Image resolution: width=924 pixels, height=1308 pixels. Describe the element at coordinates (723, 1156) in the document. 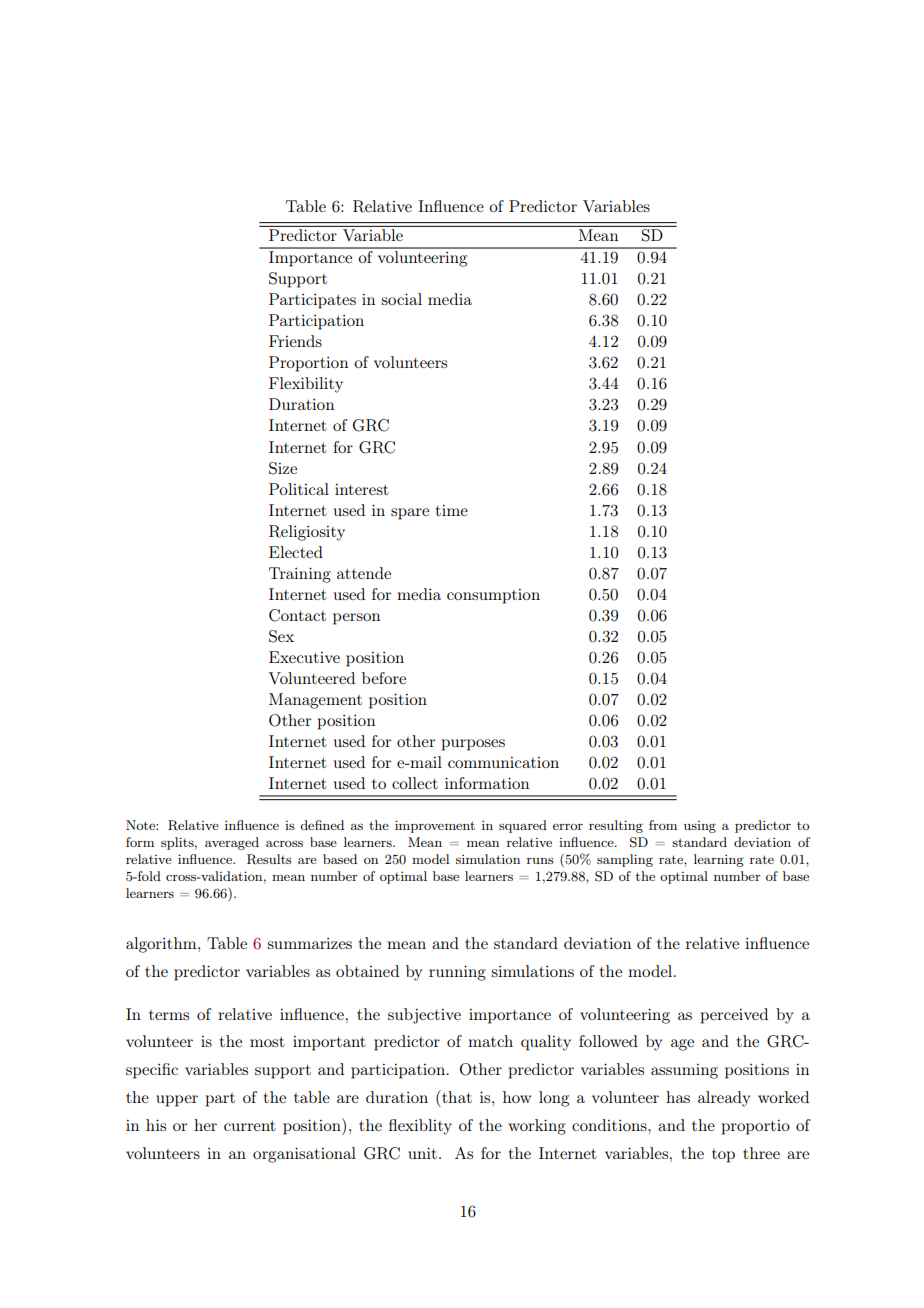

I see `top` at that location.
